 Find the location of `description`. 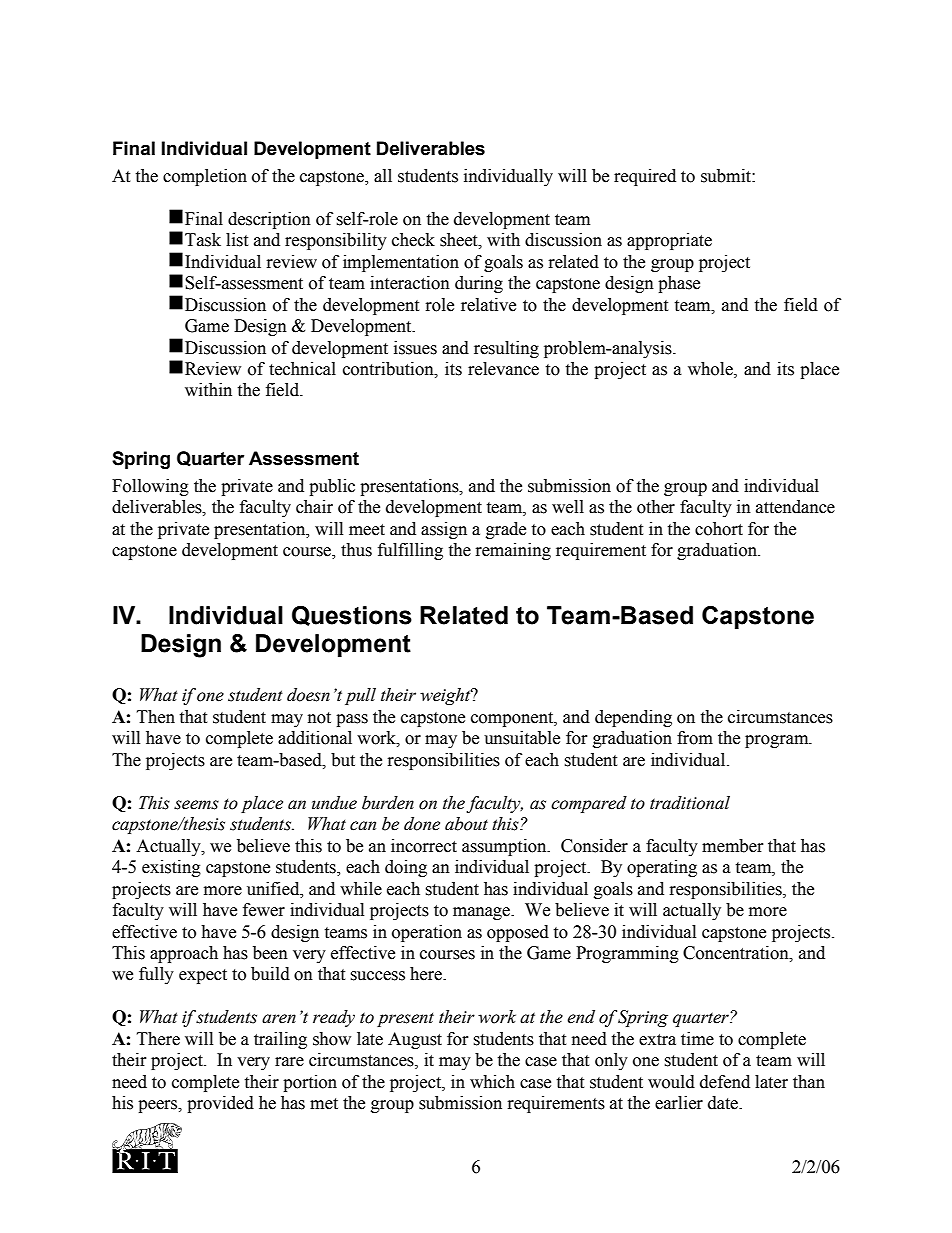

description is located at coordinates (269, 220).
